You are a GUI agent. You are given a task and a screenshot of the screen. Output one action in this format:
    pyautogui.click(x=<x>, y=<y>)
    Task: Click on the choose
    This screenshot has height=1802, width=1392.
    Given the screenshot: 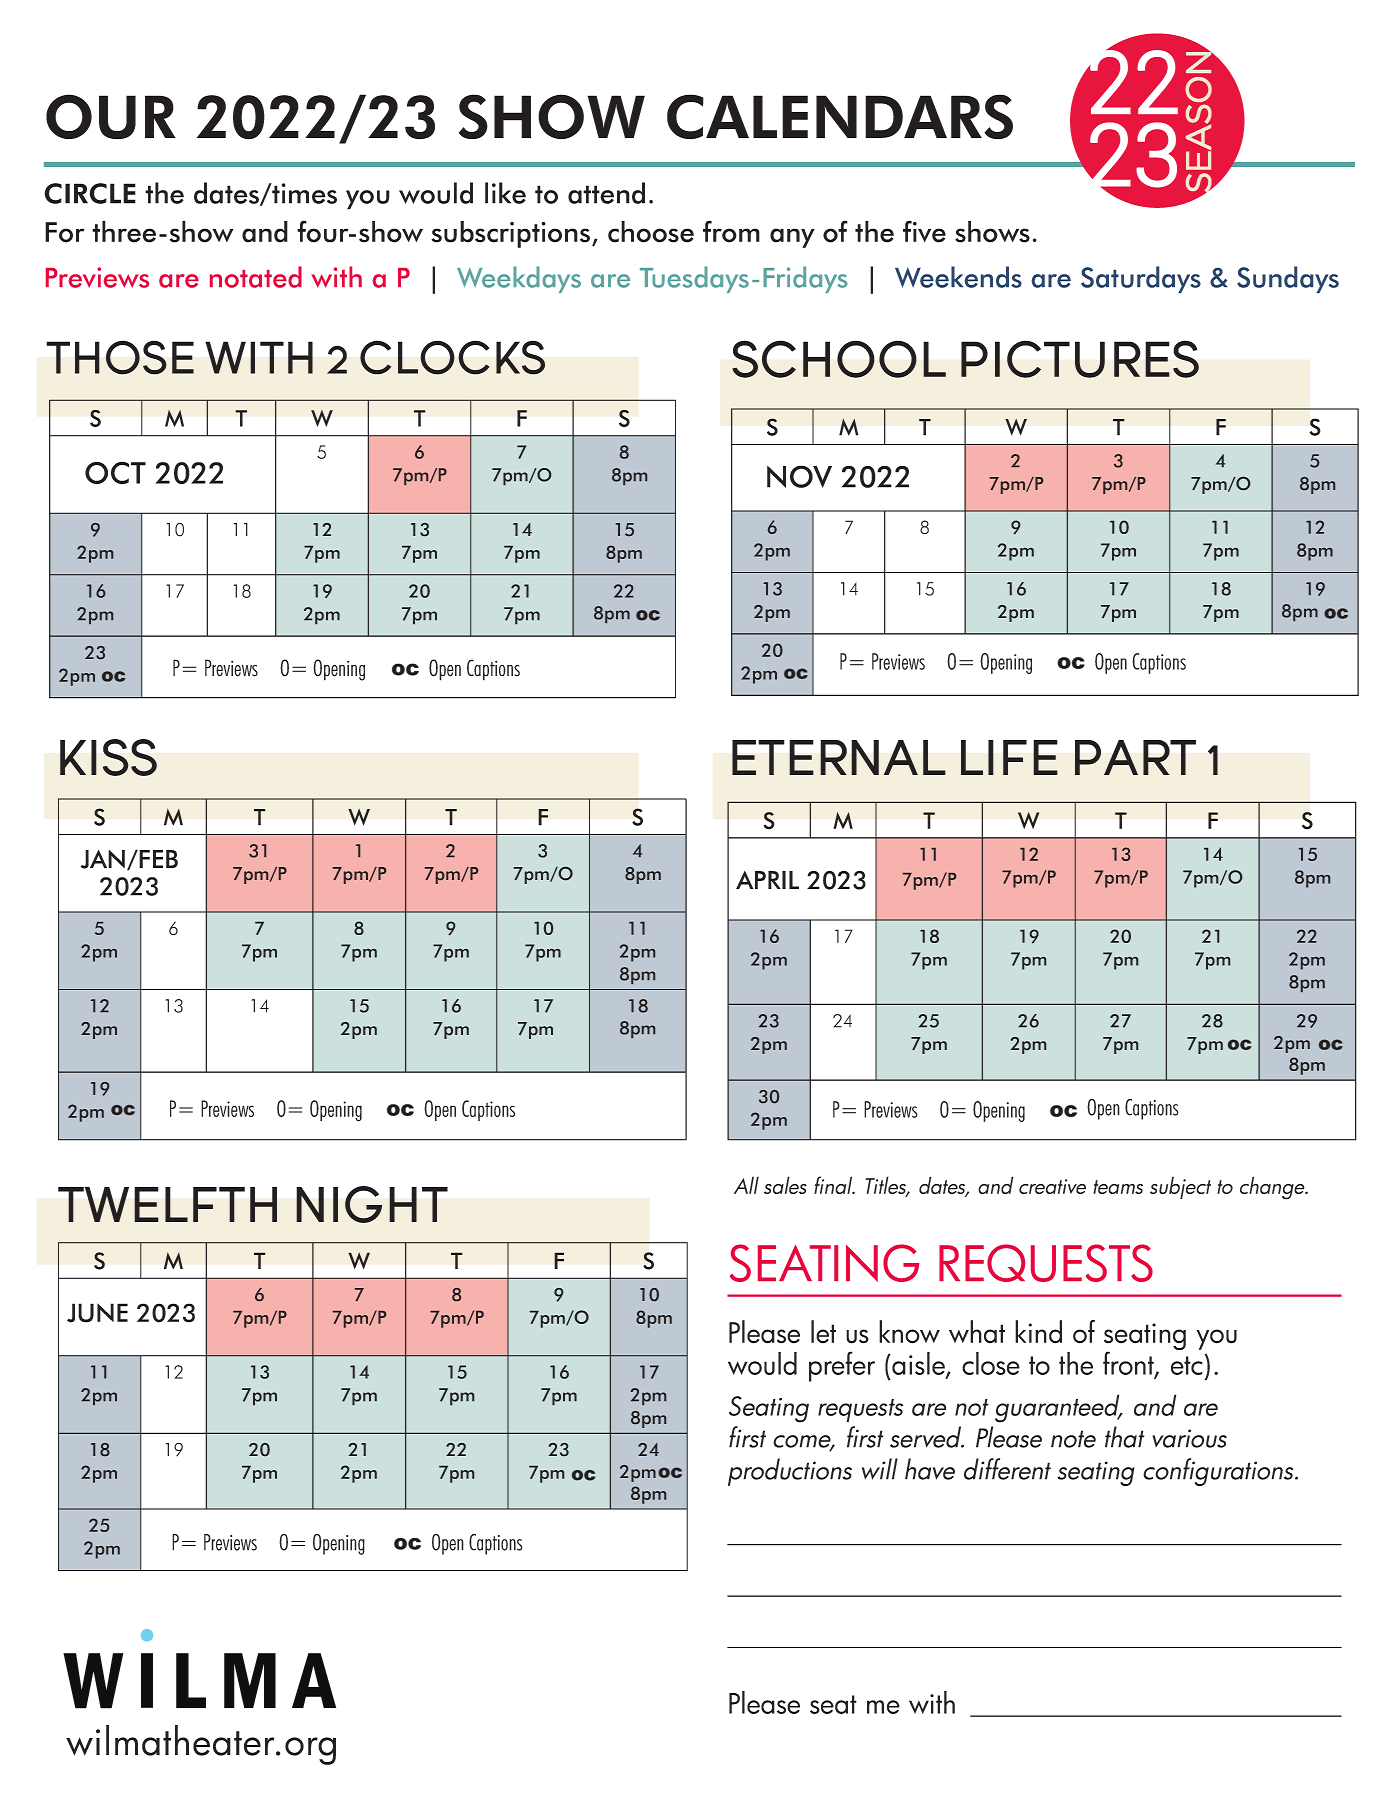 What is the action you would take?
    pyautogui.click(x=651, y=232)
